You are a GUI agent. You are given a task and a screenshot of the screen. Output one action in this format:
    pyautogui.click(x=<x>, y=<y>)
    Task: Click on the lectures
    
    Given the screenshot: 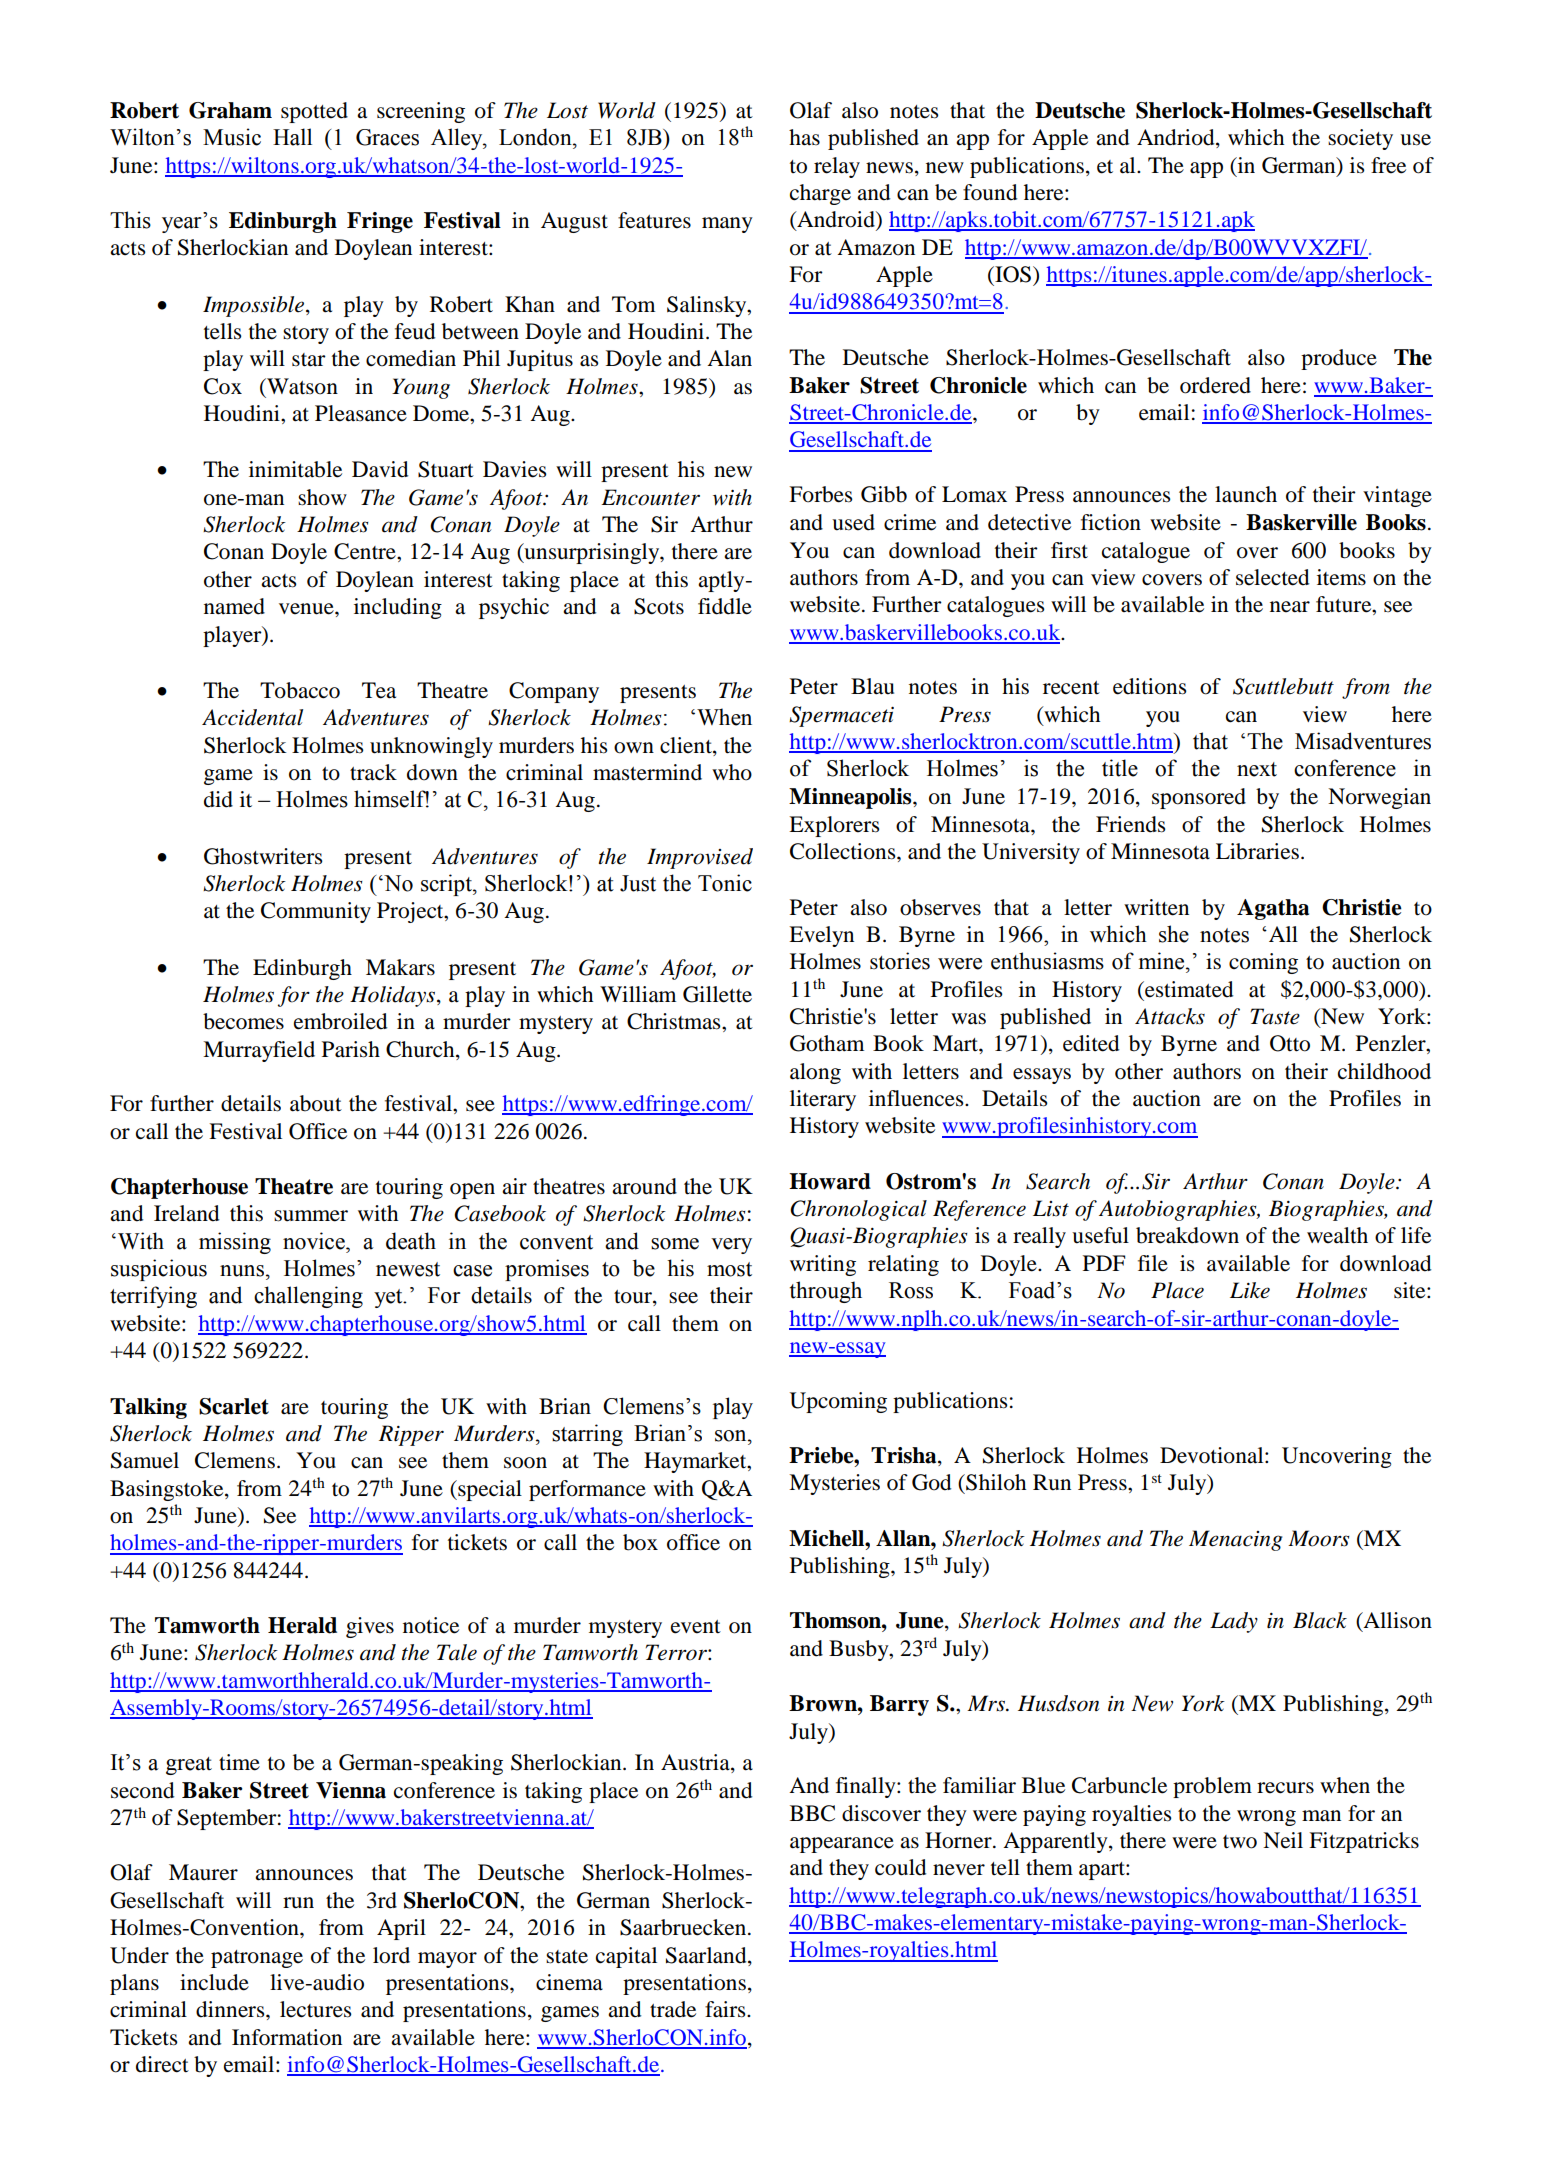 What is the action you would take?
    pyautogui.click(x=315, y=2009)
